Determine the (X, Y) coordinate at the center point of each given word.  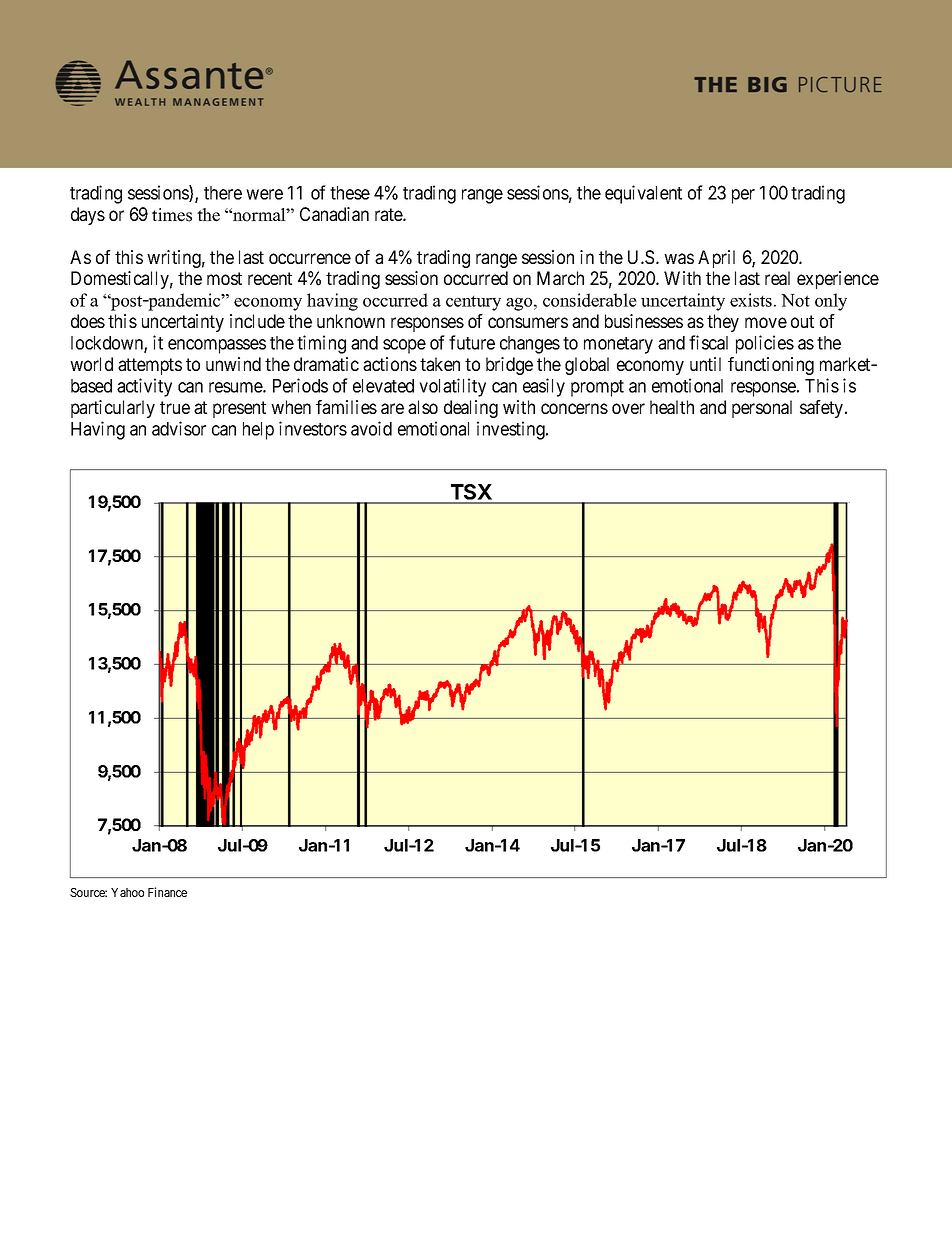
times (172, 215)
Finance (167, 892)
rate (389, 214)
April (716, 259)
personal (762, 409)
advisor (179, 428)
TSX (471, 493)
